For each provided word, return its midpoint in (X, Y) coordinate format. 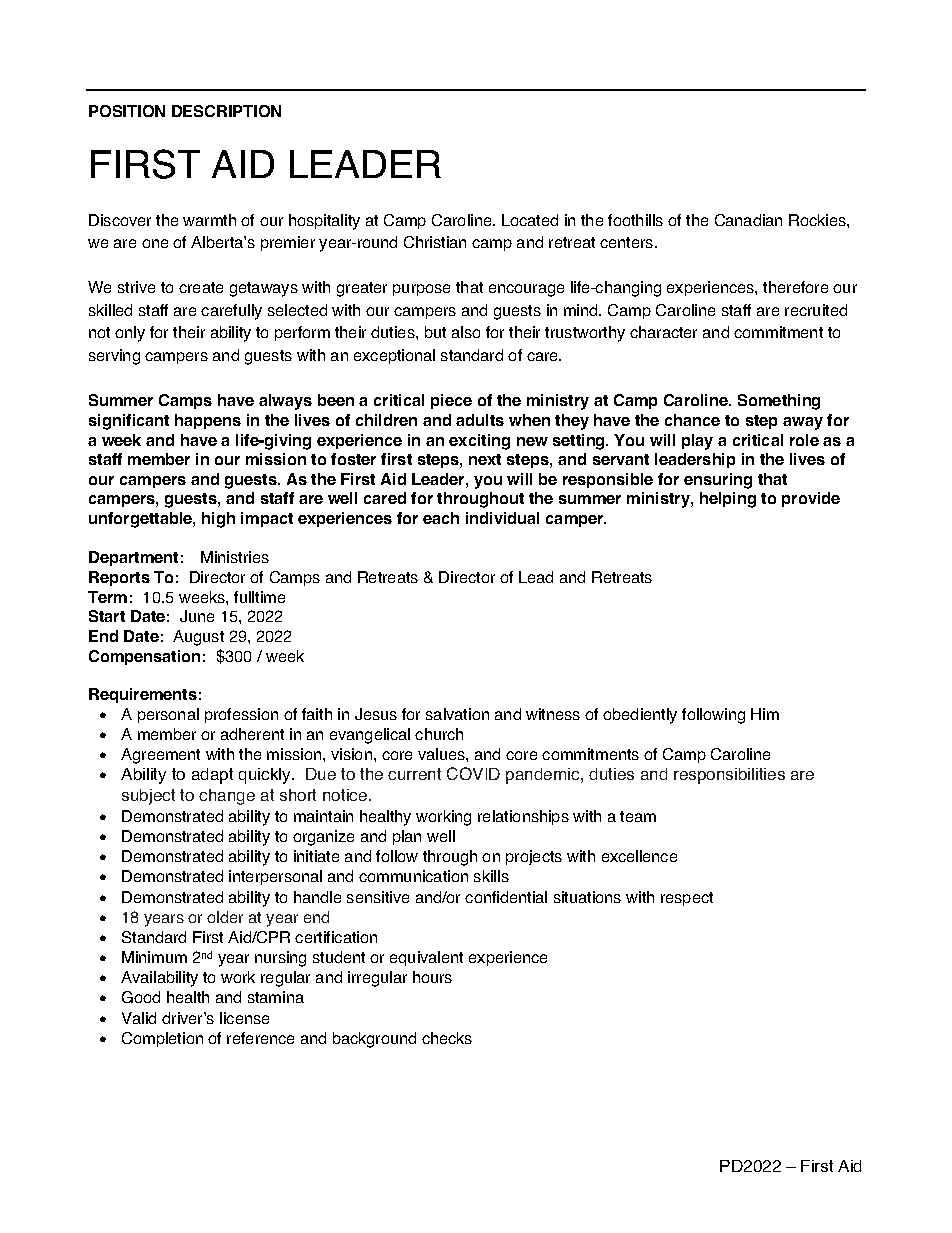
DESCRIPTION (226, 111)
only (130, 334)
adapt (212, 776)
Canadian (748, 220)
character (663, 332)
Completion (162, 1039)
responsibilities (729, 776)
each (441, 518)
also (466, 332)
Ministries (235, 557)
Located (530, 220)
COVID (473, 773)
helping (728, 500)
